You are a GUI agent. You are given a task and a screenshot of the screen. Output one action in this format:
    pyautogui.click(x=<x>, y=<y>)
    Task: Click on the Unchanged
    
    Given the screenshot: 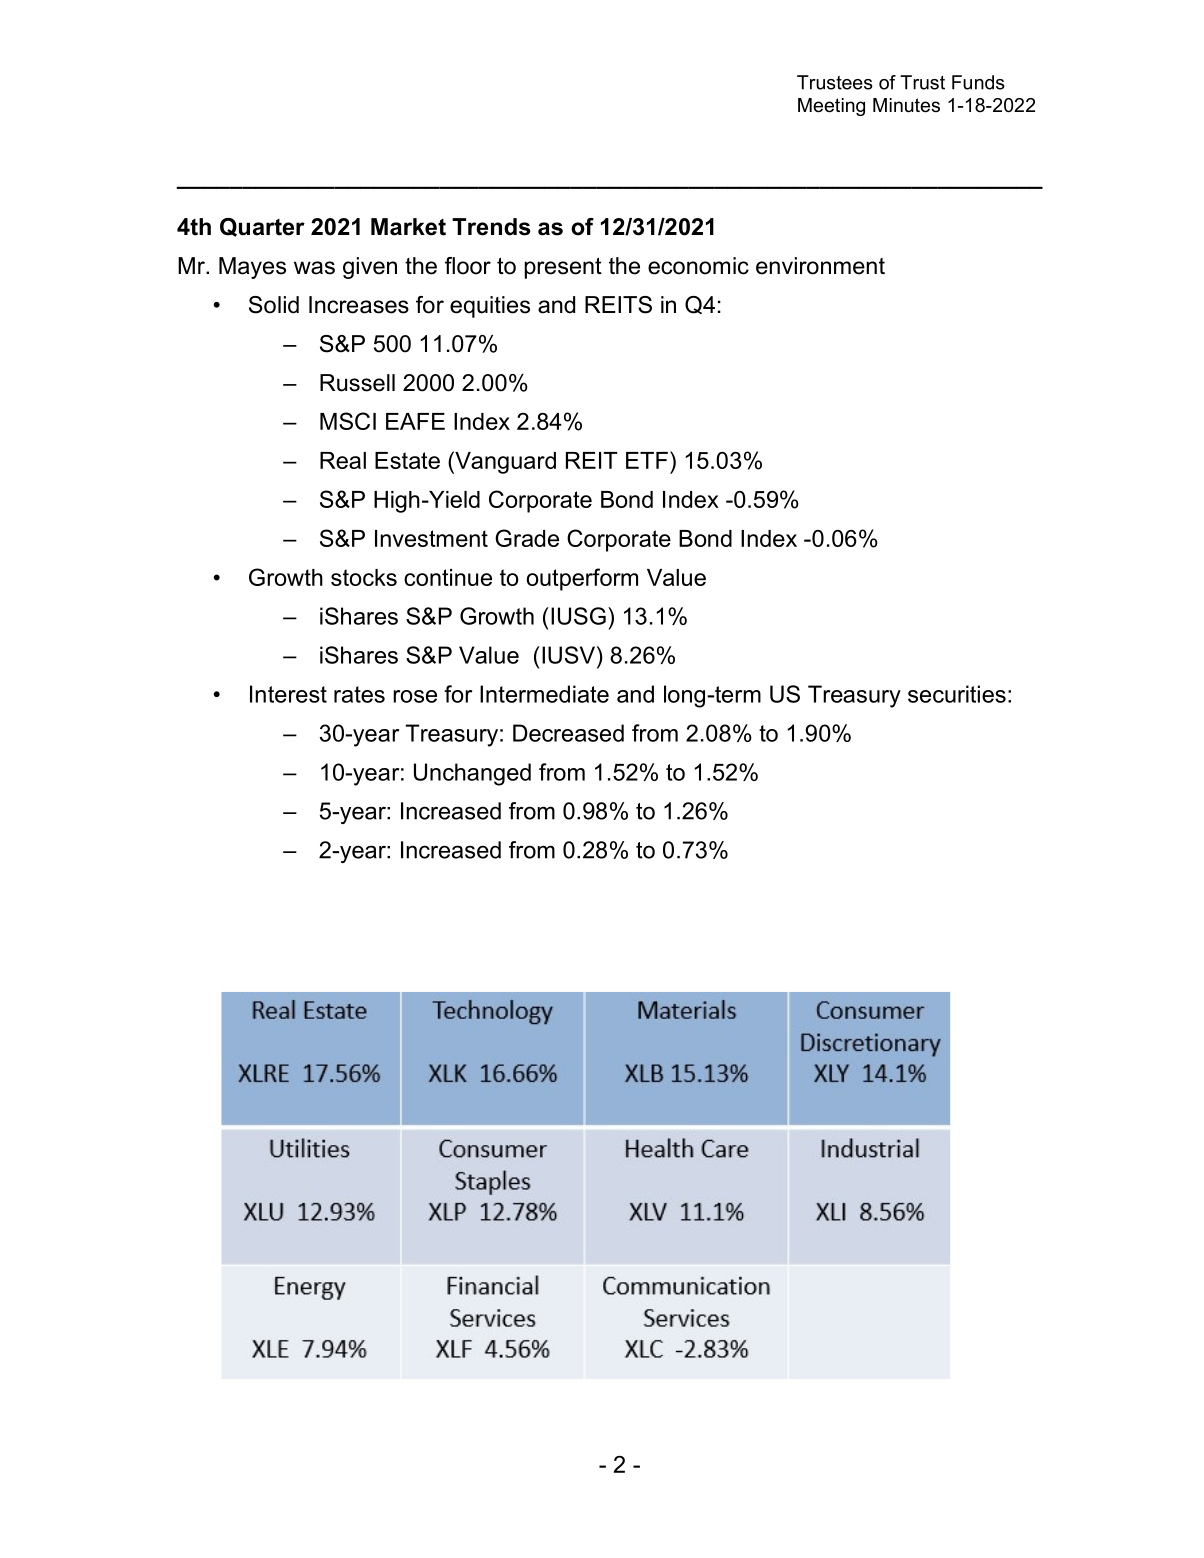 What is the action you would take?
    pyautogui.click(x=472, y=774)
